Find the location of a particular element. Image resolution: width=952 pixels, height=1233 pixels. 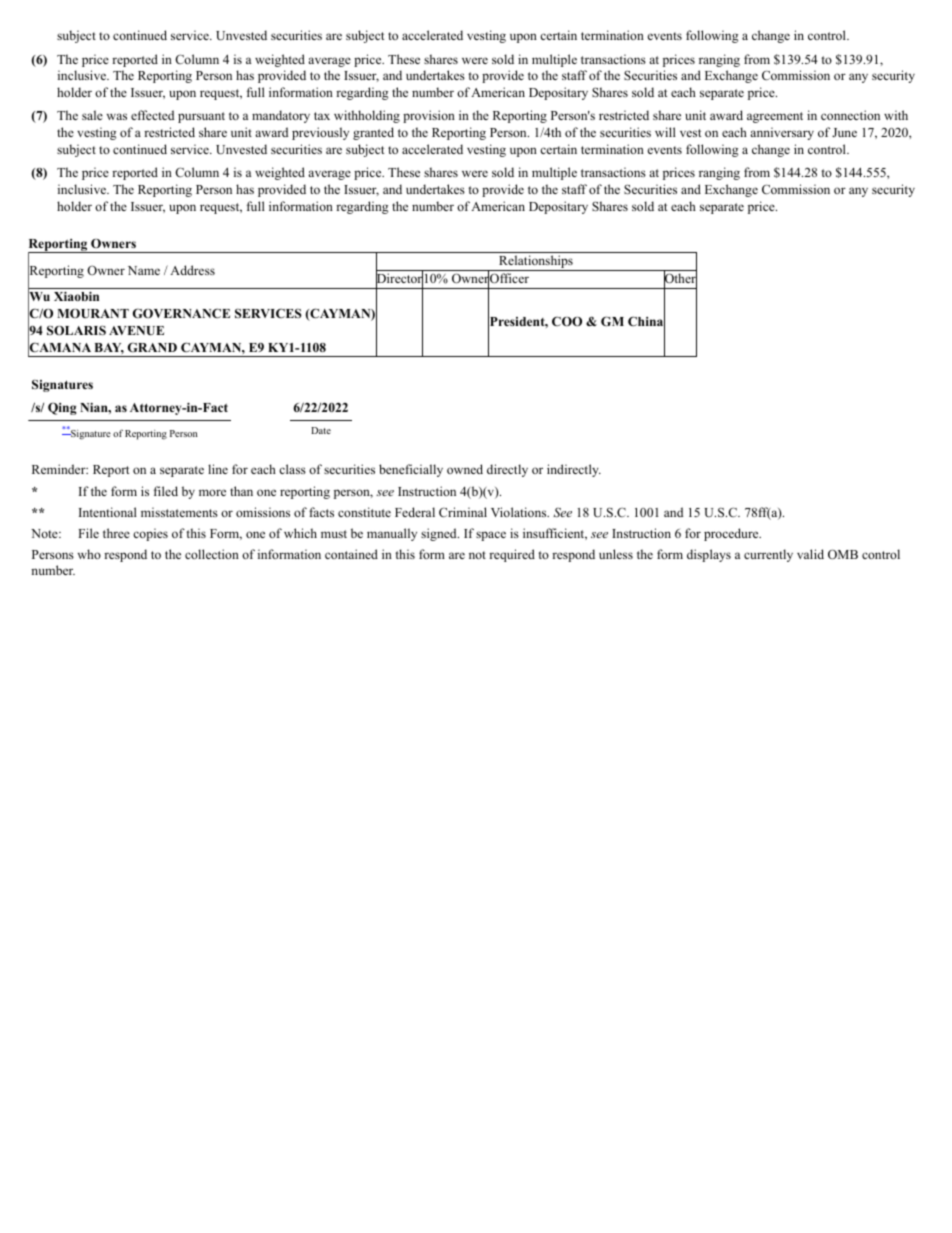

Relationships is located at coordinates (536, 263).
